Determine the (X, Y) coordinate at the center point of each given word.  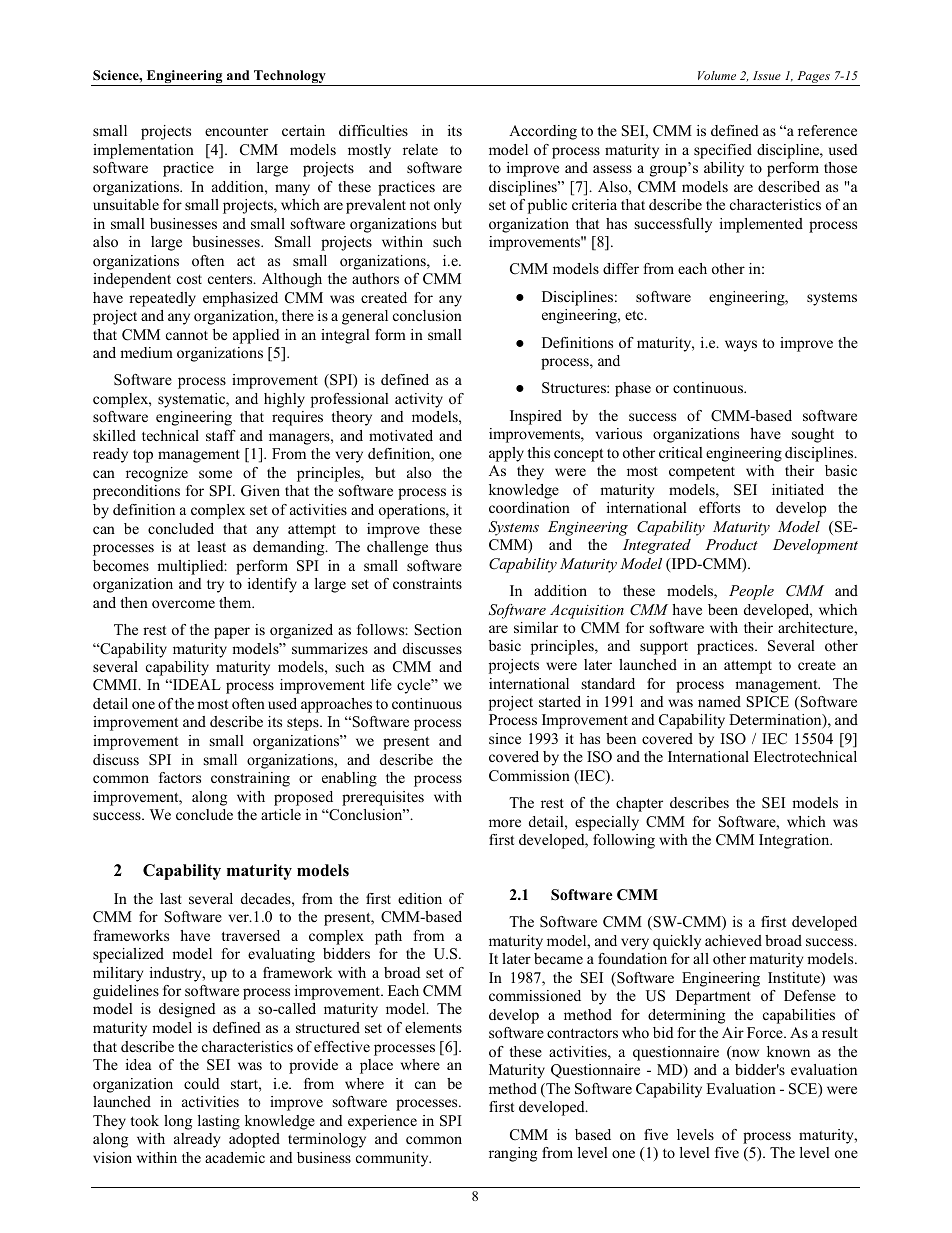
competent (702, 473)
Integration (795, 841)
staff (221, 435)
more (505, 823)
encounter (236, 131)
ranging (513, 1154)
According (543, 132)
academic (235, 1157)
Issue (767, 75)
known (788, 1051)
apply (506, 454)
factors (180, 777)
